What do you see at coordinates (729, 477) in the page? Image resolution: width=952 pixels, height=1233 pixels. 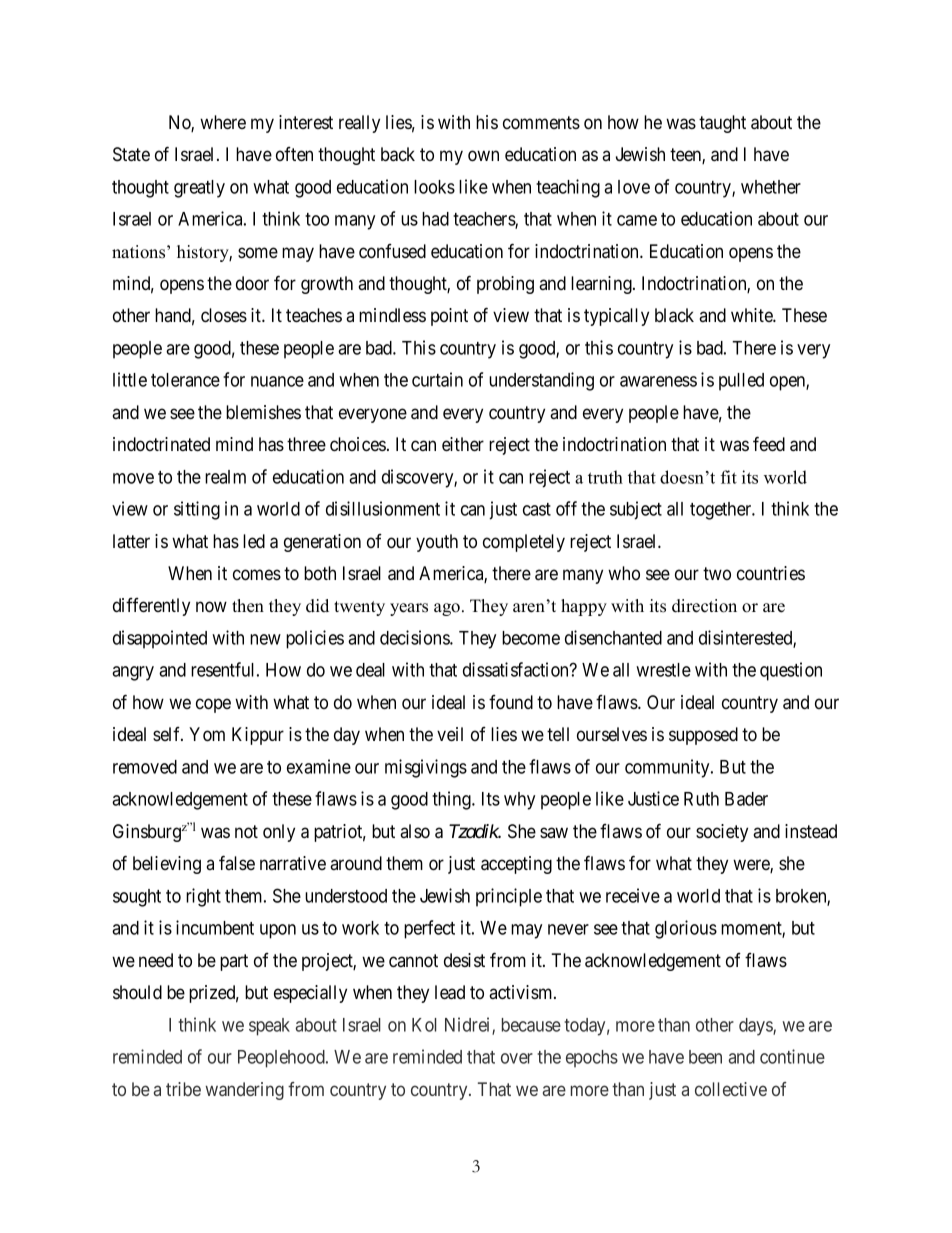 I see `fit` at bounding box center [729, 477].
